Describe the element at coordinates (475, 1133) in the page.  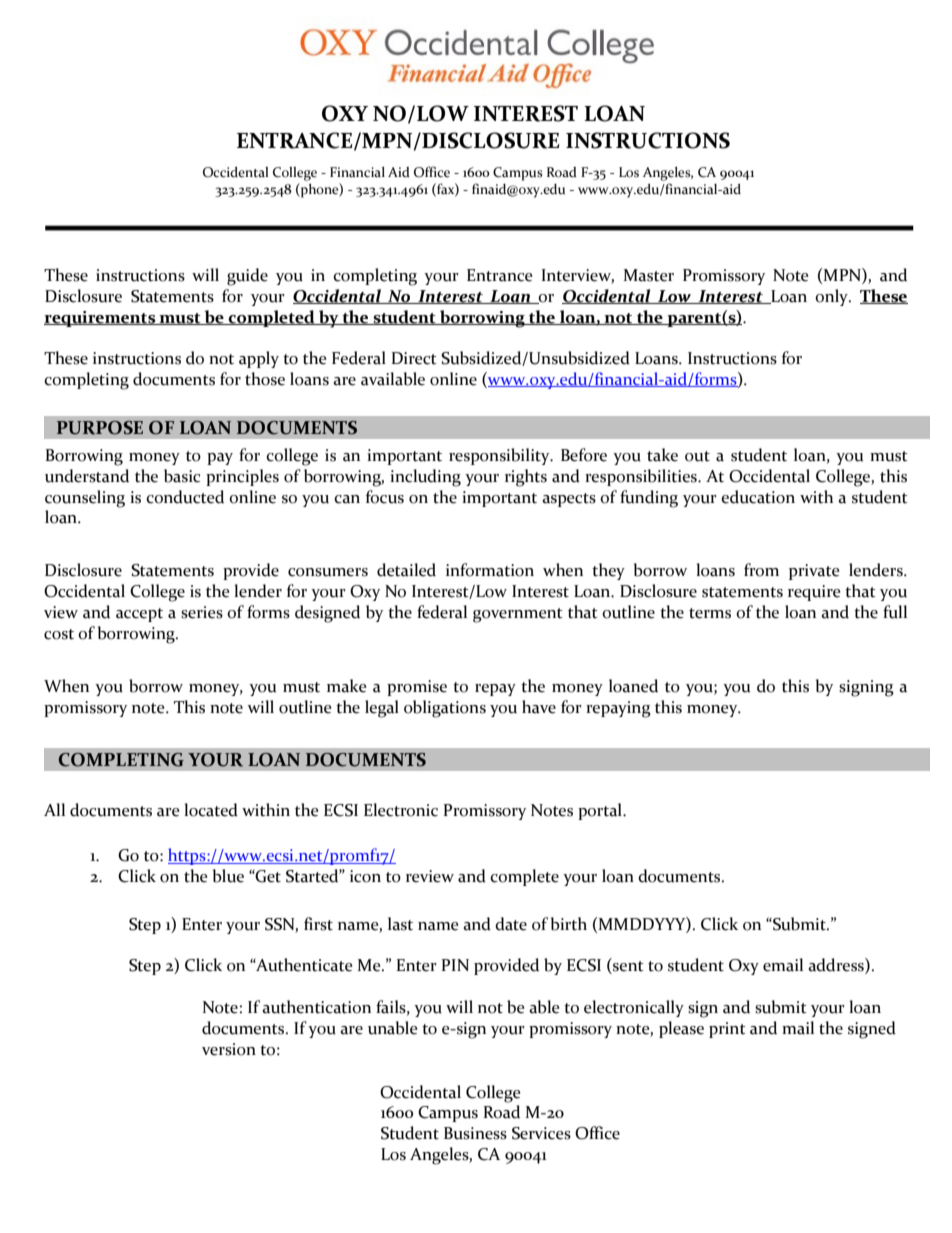
I see `Business` at that location.
